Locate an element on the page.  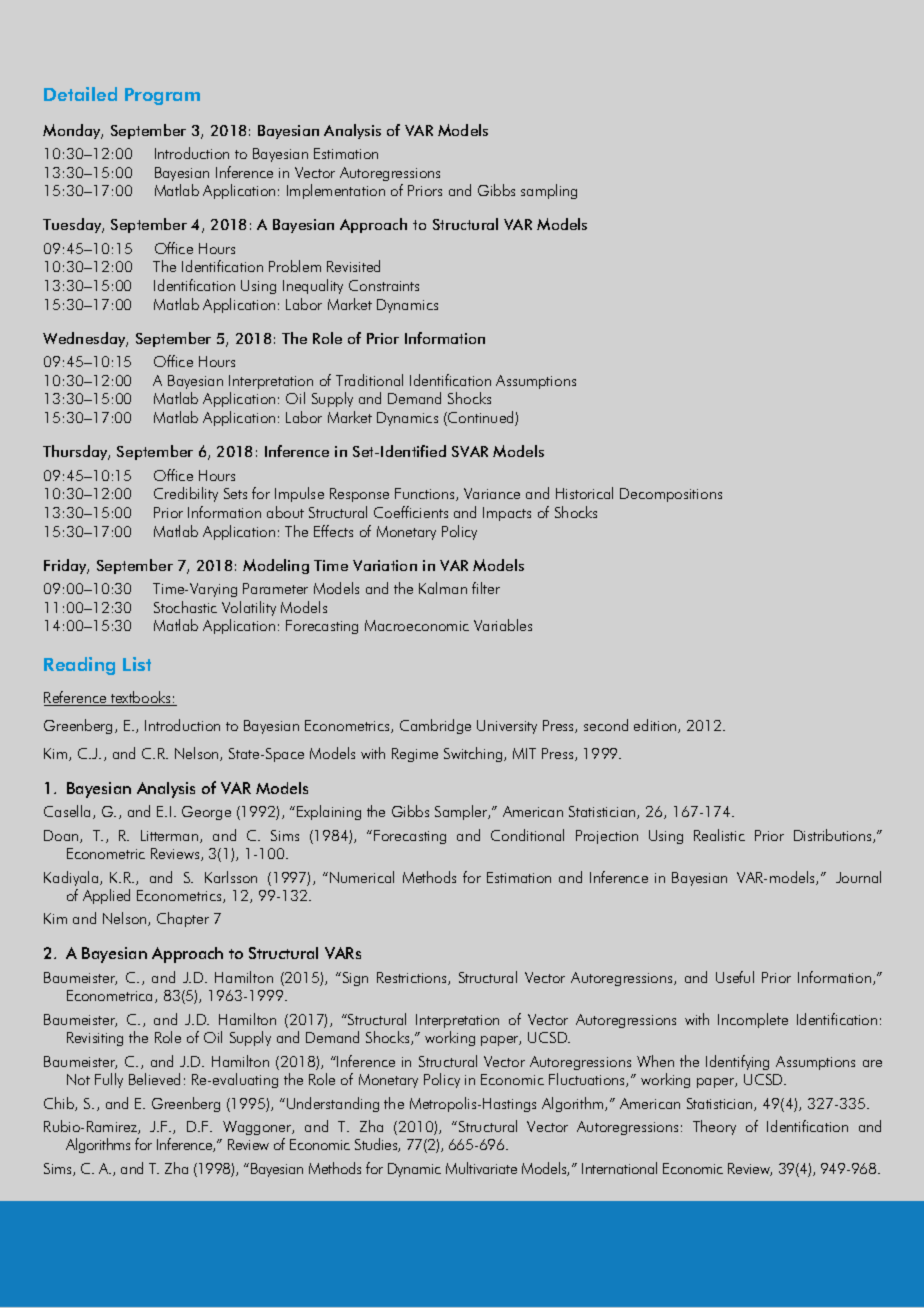
Cambridge is located at coordinates (435, 726).
